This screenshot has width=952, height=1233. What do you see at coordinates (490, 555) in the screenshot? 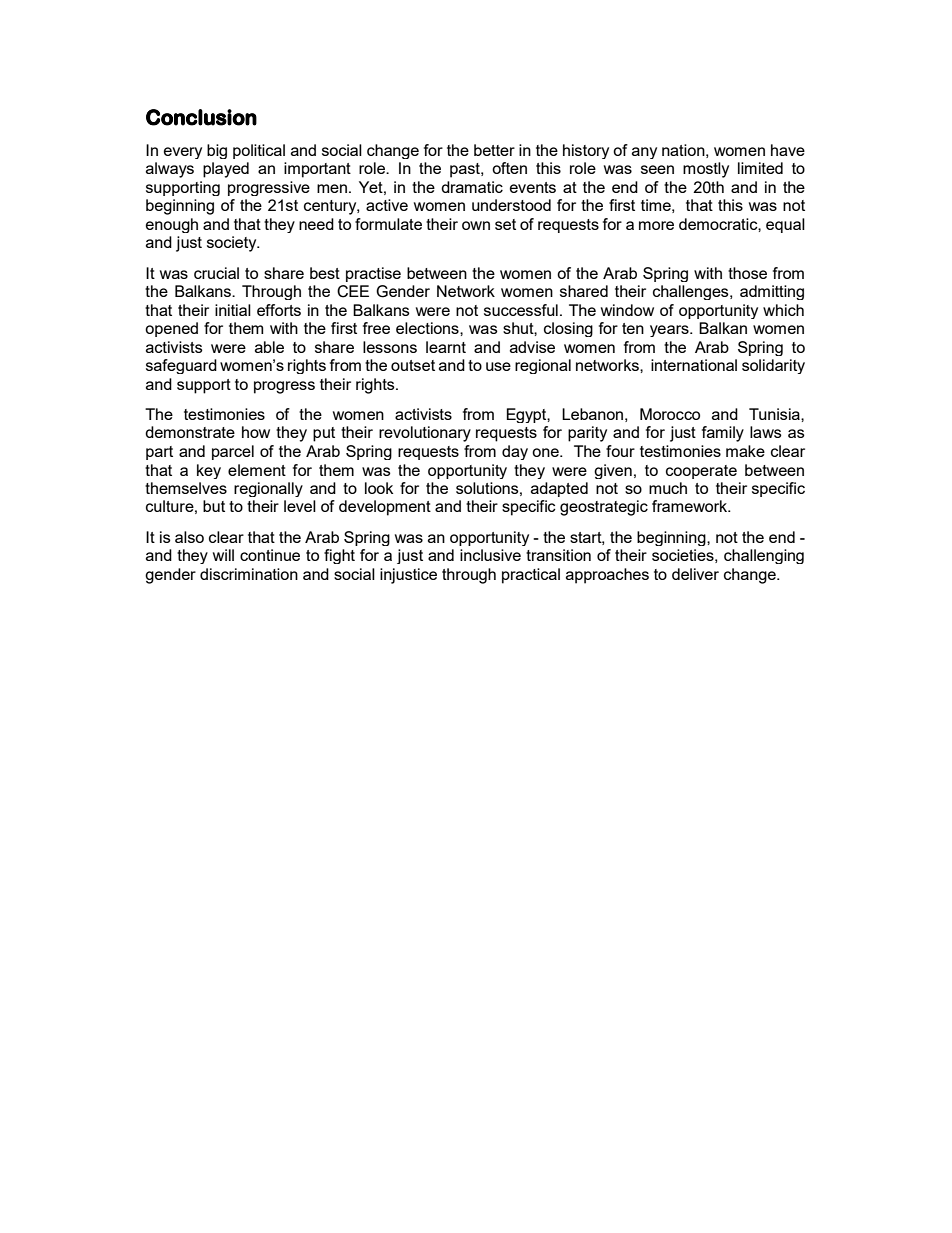
I see `inclusive` at bounding box center [490, 555].
